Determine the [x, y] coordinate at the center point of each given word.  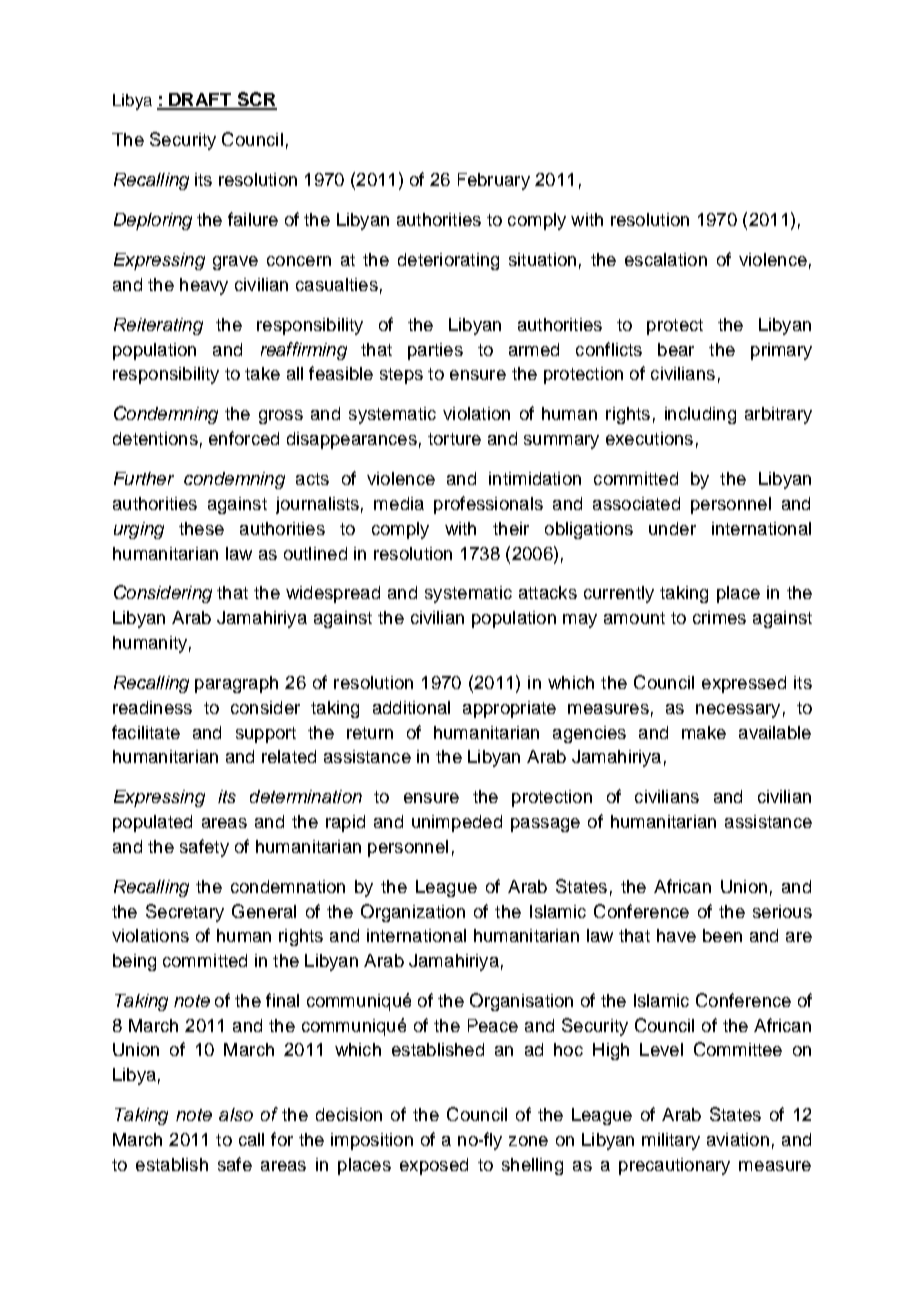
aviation [738, 1139]
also [236, 1114]
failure [253, 219]
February [494, 181]
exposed [434, 1166]
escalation [666, 259]
